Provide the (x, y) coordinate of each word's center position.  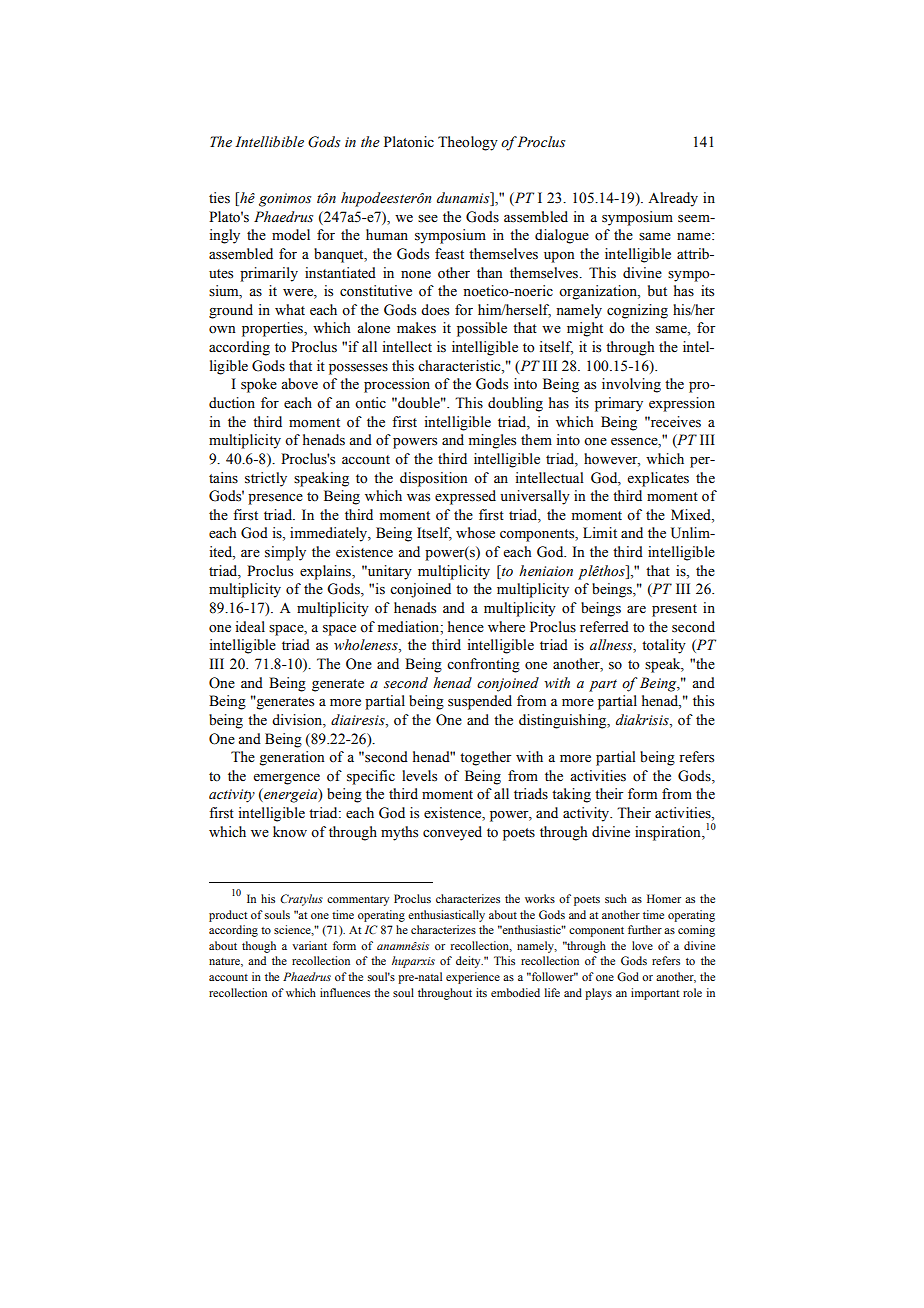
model (291, 235)
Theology (468, 143)
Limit (600, 532)
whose (475, 533)
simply (285, 553)
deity (469, 962)
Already (673, 199)
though (259, 947)
